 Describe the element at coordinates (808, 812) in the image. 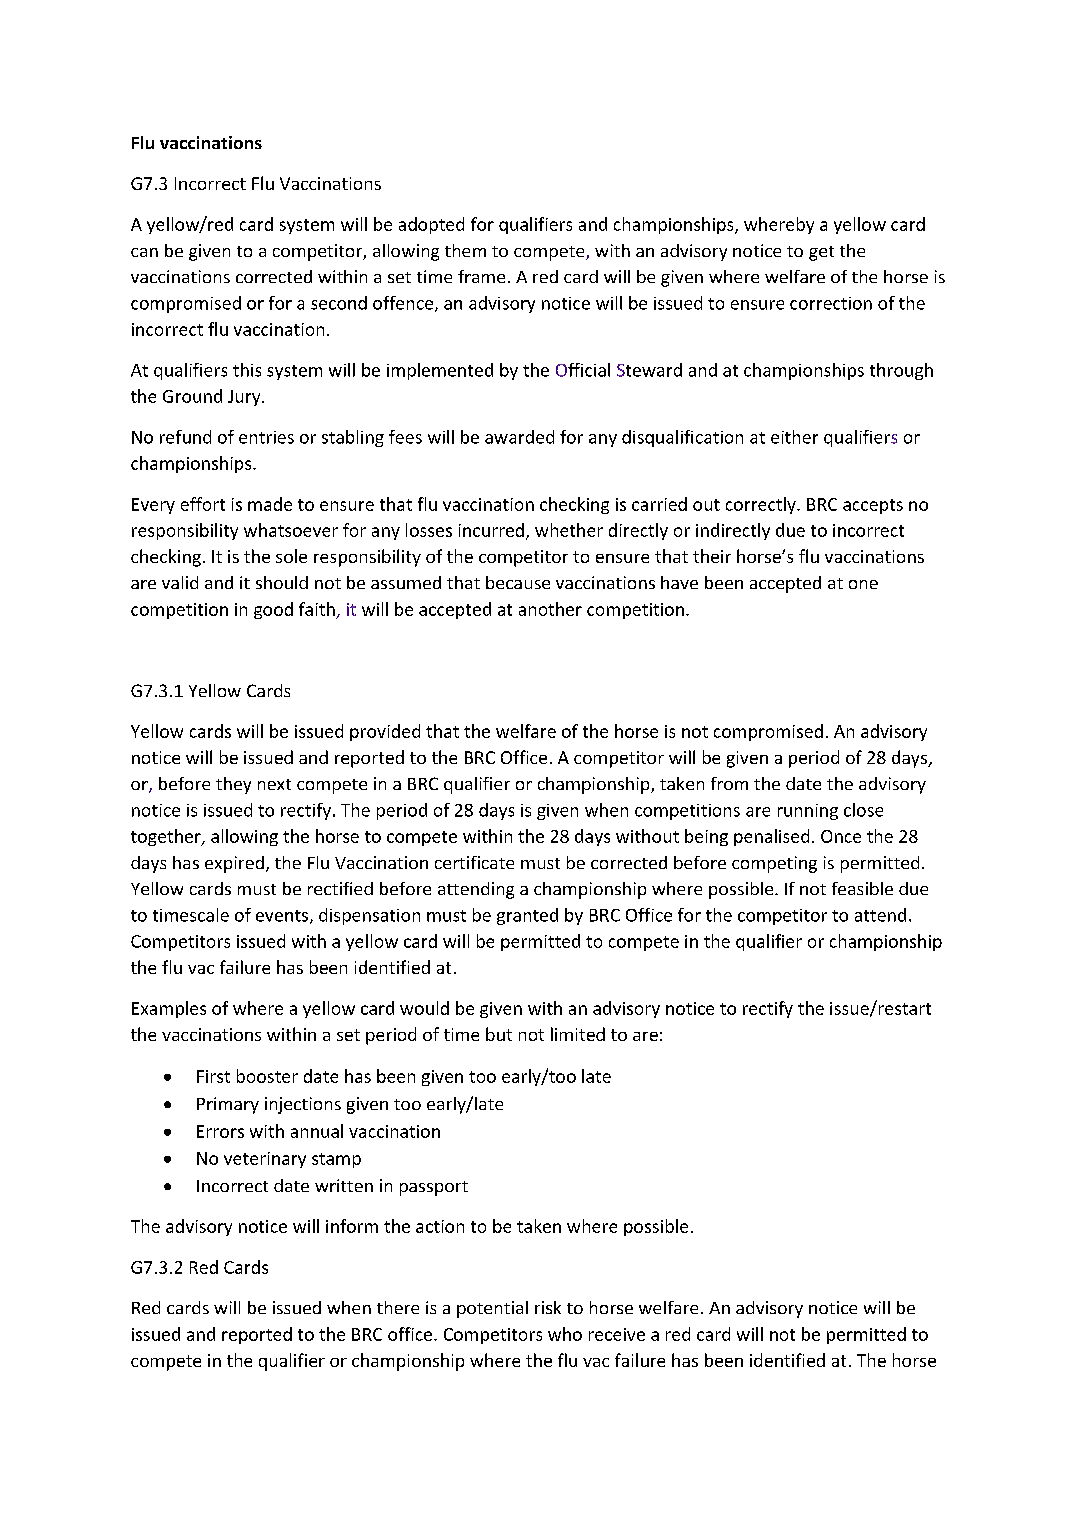

I see `running` at that location.
